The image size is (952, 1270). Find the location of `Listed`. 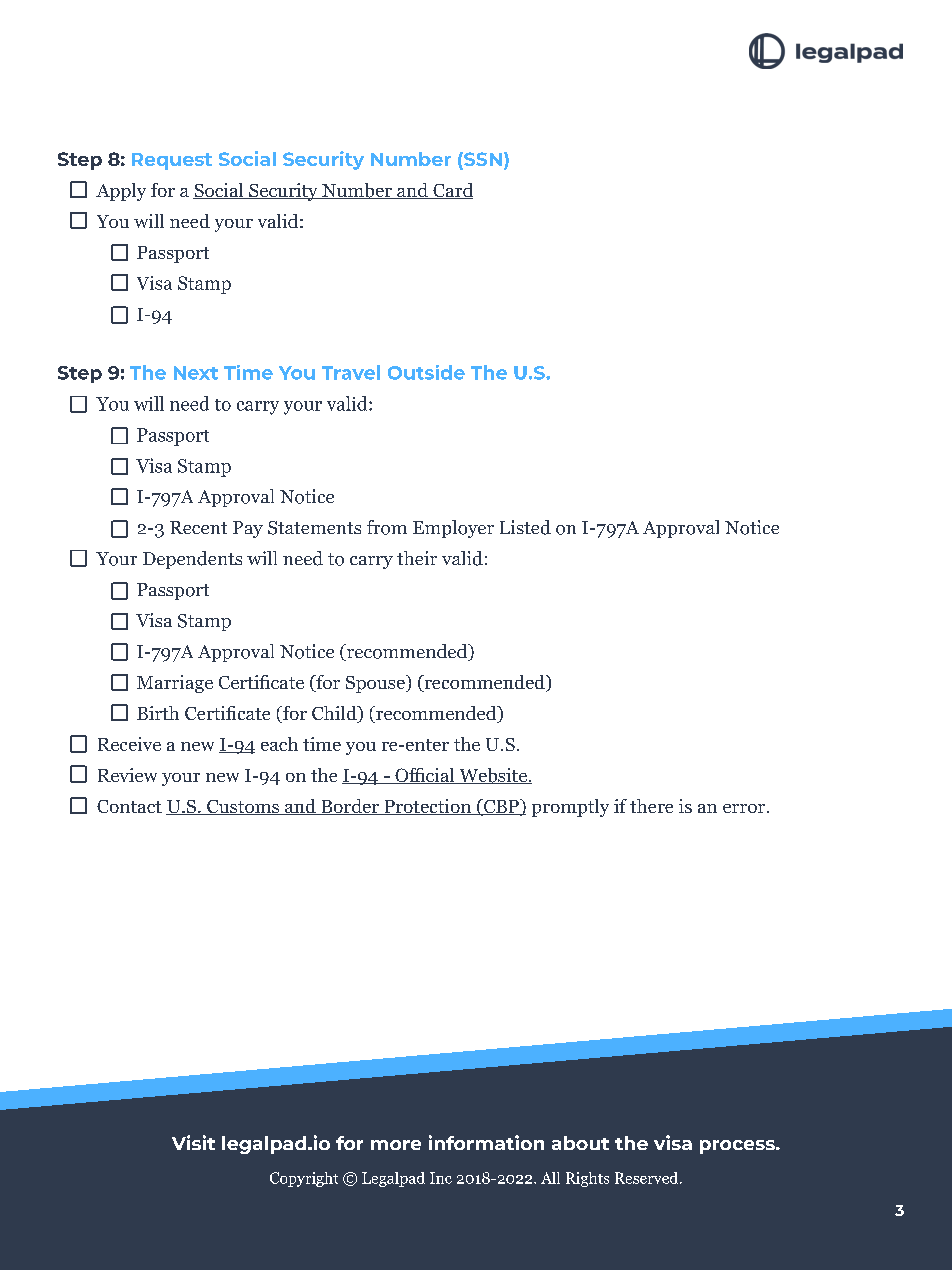

Listed is located at coordinates (525, 527).
